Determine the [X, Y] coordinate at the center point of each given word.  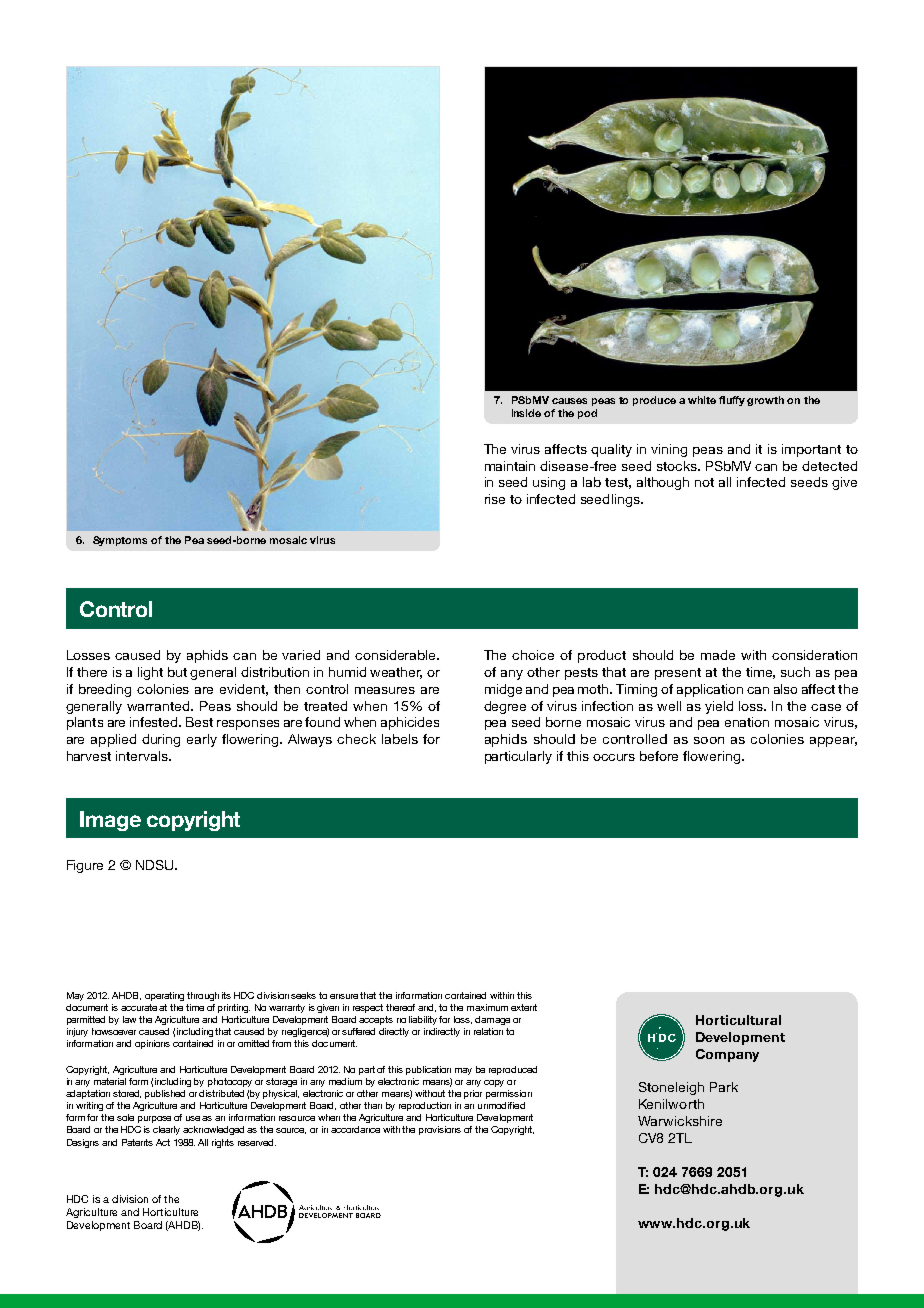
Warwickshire [680, 1121]
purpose [154, 1119]
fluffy [732, 401]
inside [526, 413]
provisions [440, 1130]
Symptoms [120, 541]
